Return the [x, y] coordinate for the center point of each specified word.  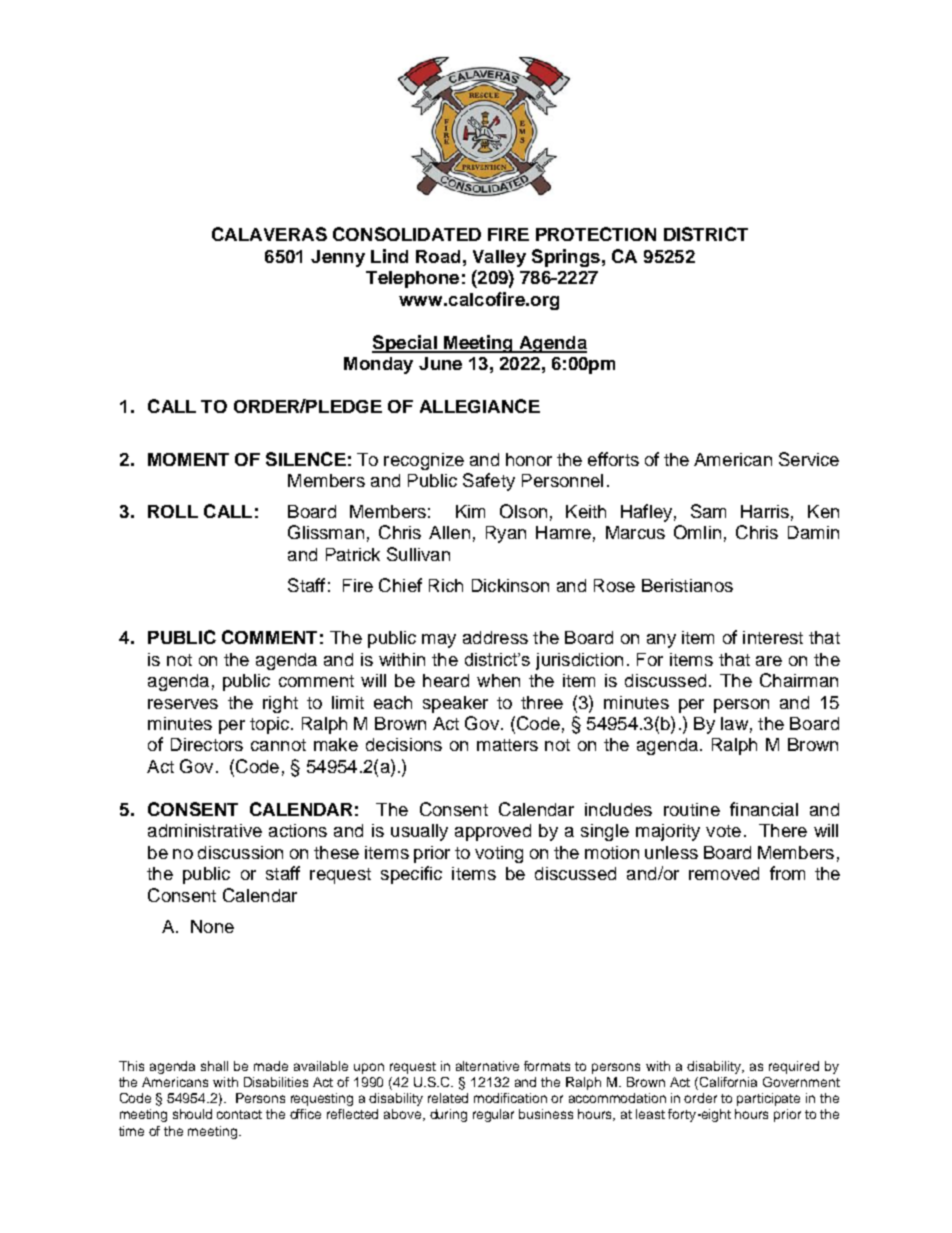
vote [723, 831]
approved [493, 832]
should [192, 1114]
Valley [499, 258]
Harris [765, 511]
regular [493, 1115]
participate [768, 1099]
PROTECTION [596, 234]
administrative [205, 830]
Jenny [338, 258]
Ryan [506, 534]
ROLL [173, 511]
